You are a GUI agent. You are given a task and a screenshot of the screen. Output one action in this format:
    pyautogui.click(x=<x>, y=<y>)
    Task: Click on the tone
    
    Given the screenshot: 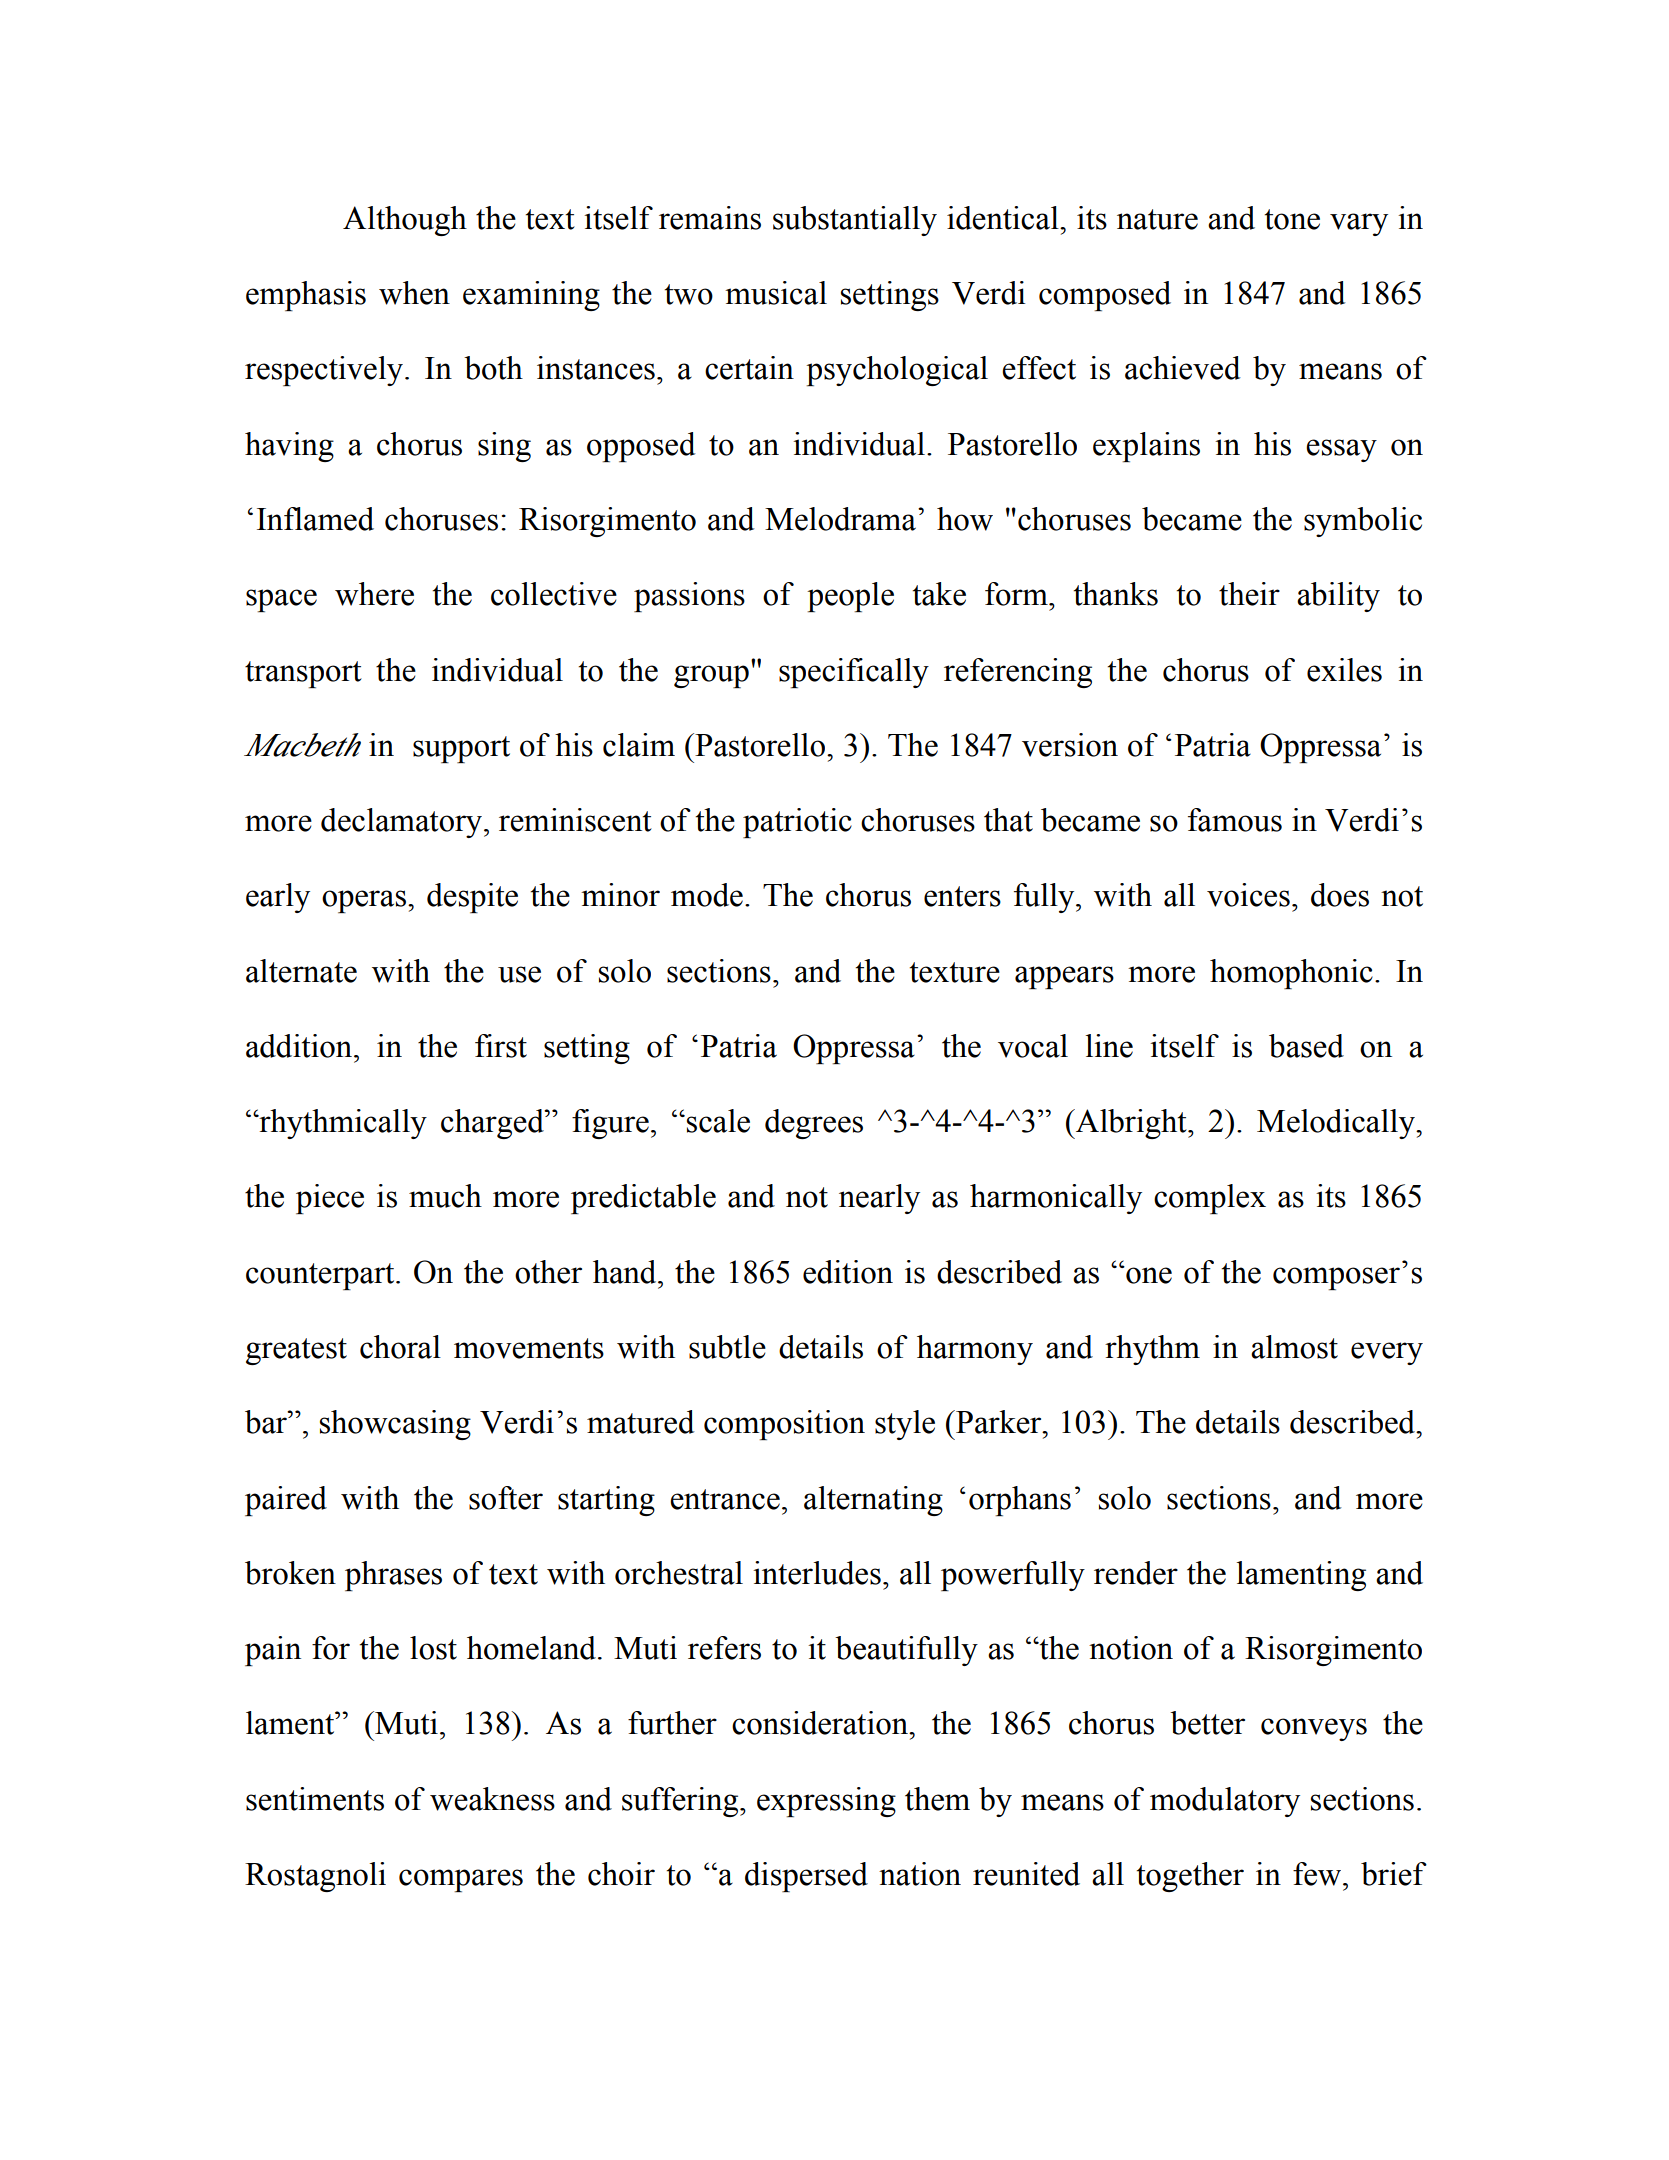 What is the action you would take?
    pyautogui.click(x=1292, y=219)
